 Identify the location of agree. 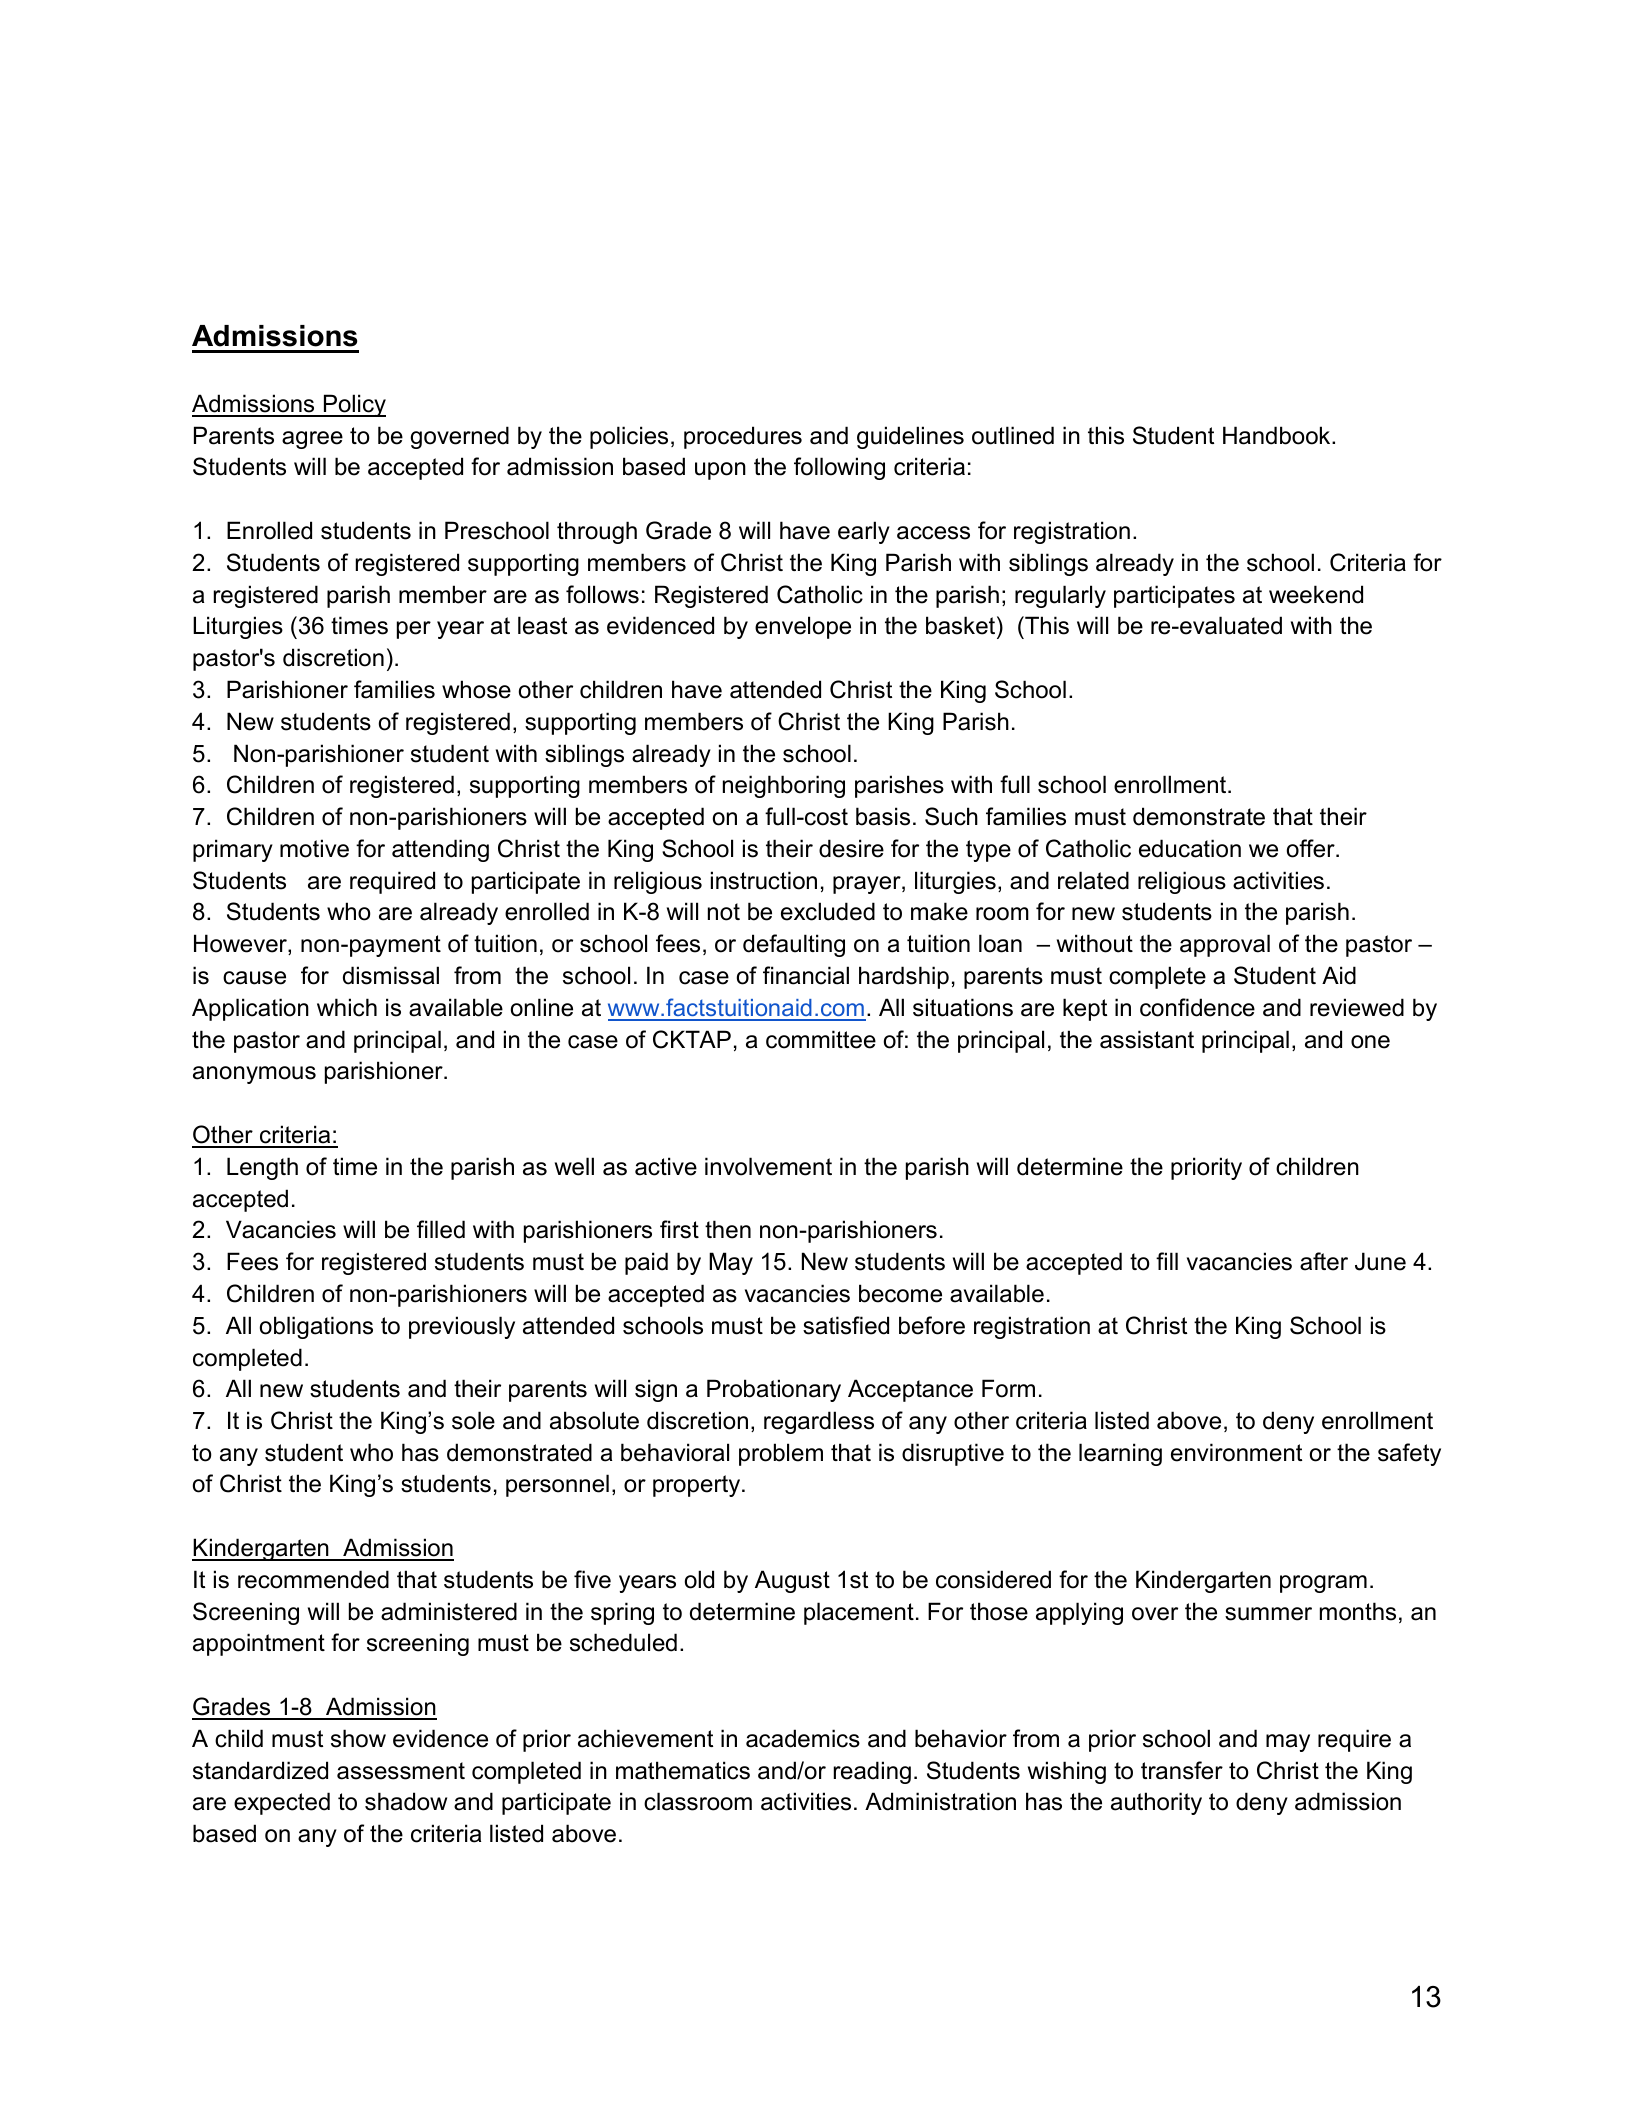
(312, 440).
